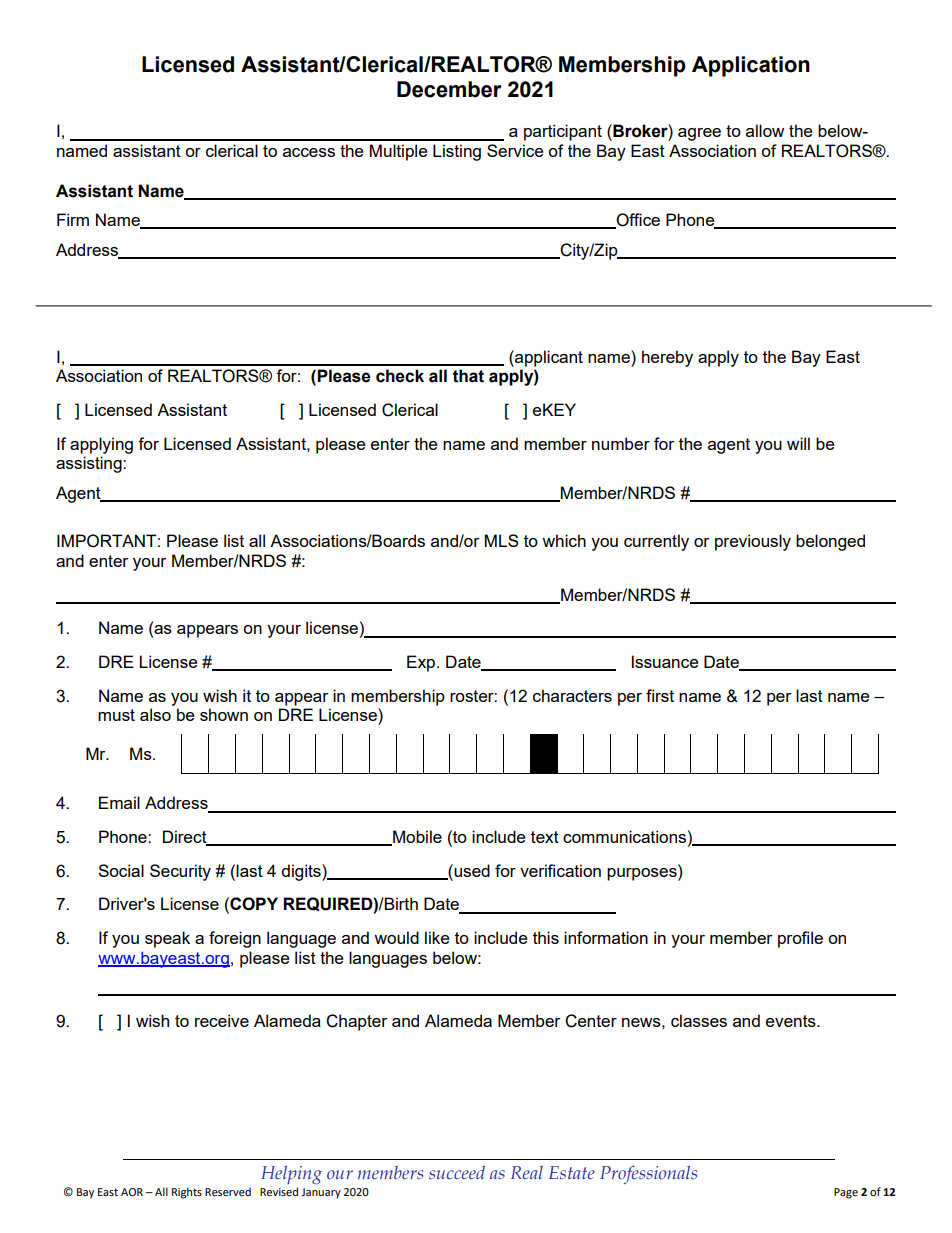  Describe the element at coordinates (416, 838) in the screenshot. I see `Mobile` at that location.
